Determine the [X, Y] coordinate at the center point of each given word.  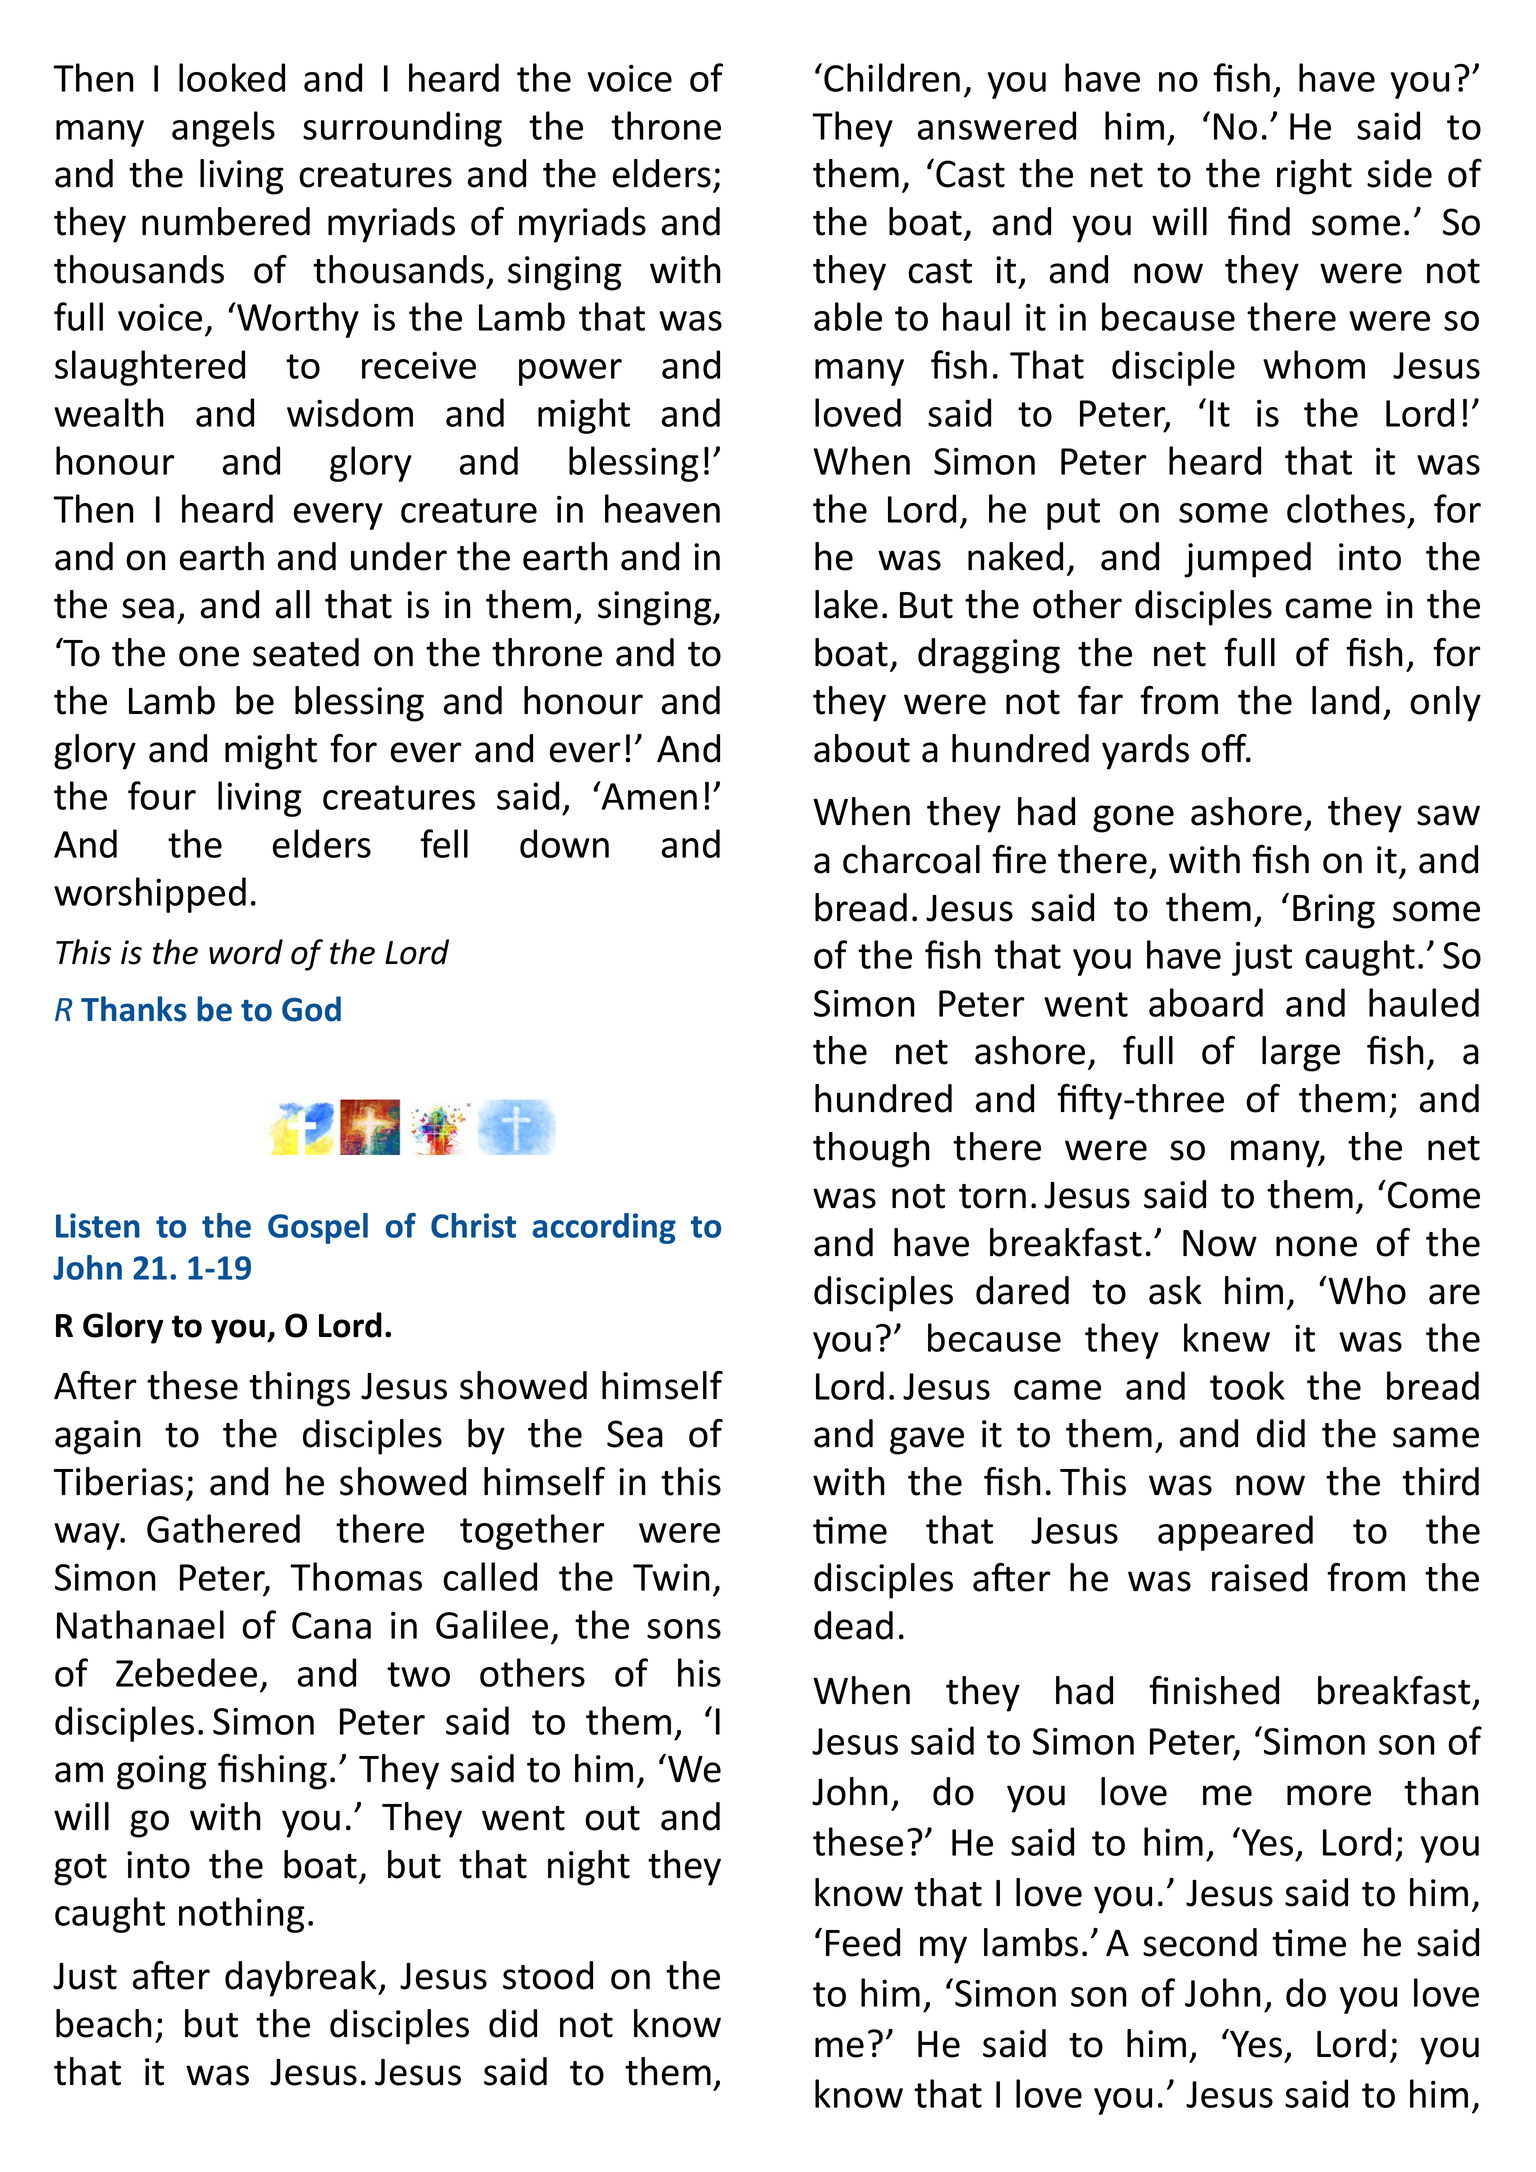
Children [892, 77]
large [1301, 1054]
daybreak [302, 1979]
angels [223, 129]
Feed [863, 1942]
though [871, 1150]
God [311, 1009]
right [1314, 177]
